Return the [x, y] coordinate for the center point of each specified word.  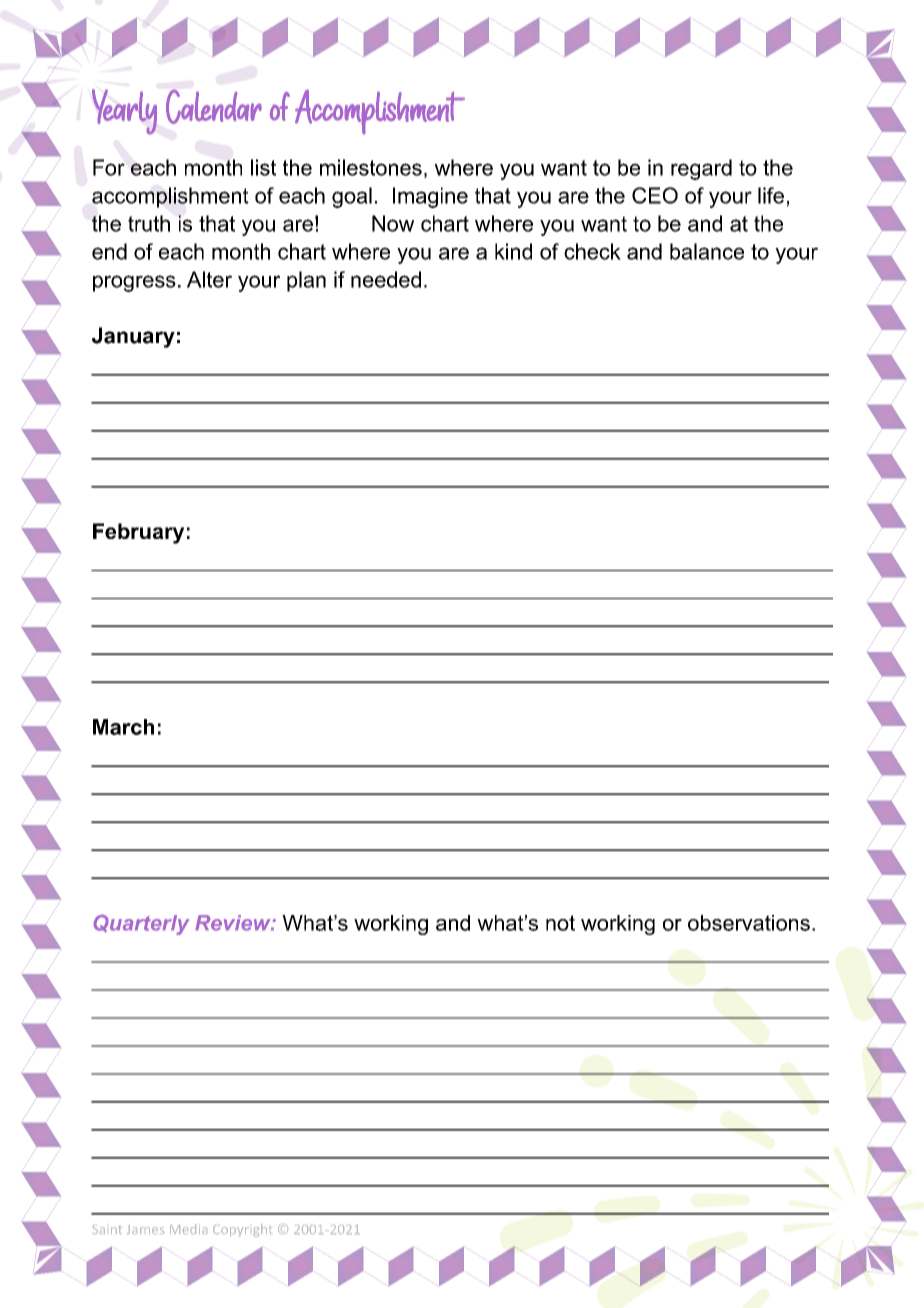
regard [701, 169]
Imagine [430, 197]
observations [749, 923]
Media [188, 1229]
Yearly [124, 111]
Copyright [242, 1230]
